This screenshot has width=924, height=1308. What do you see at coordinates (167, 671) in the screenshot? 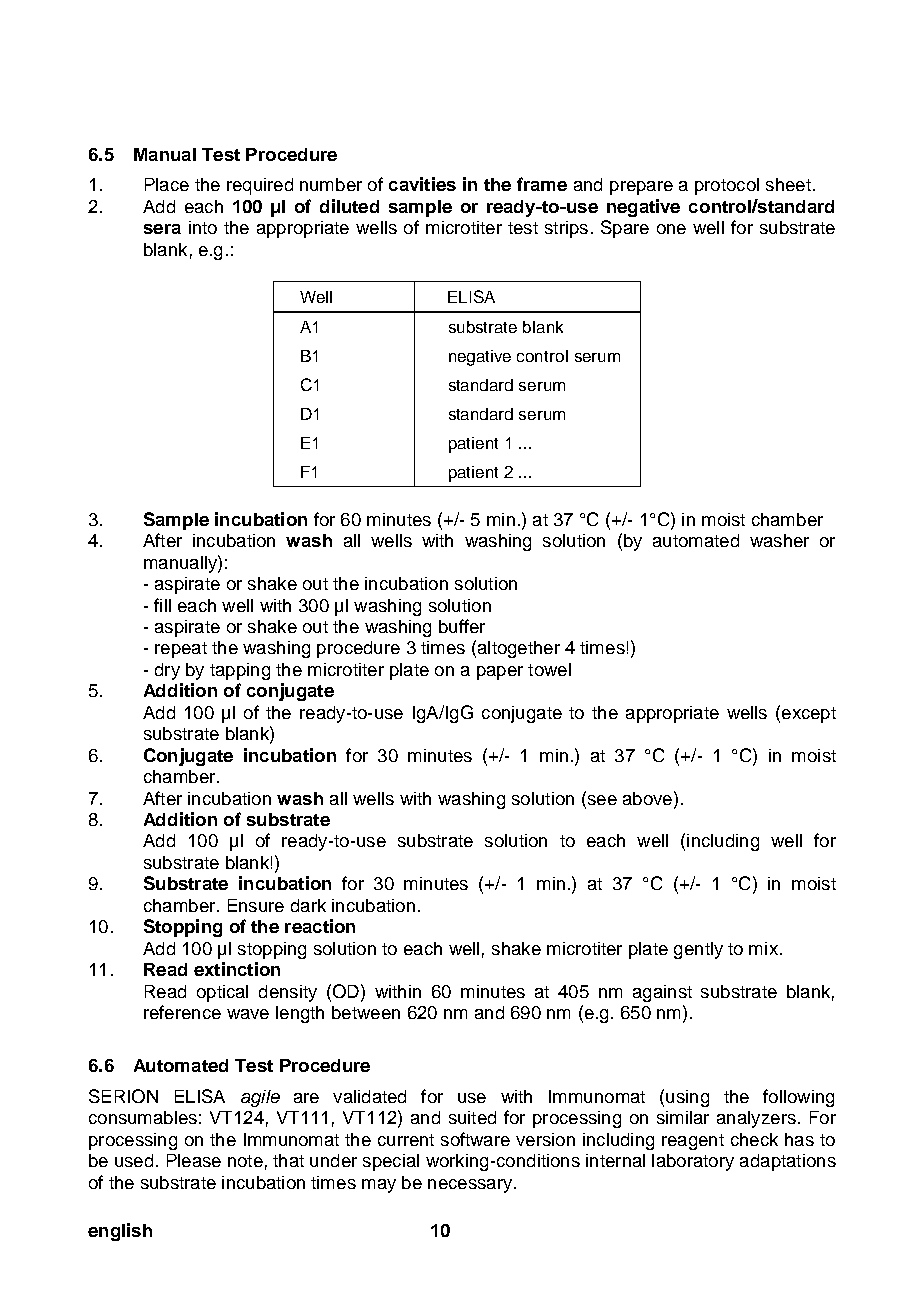
I see `dry` at bounding box center [167, 671].
